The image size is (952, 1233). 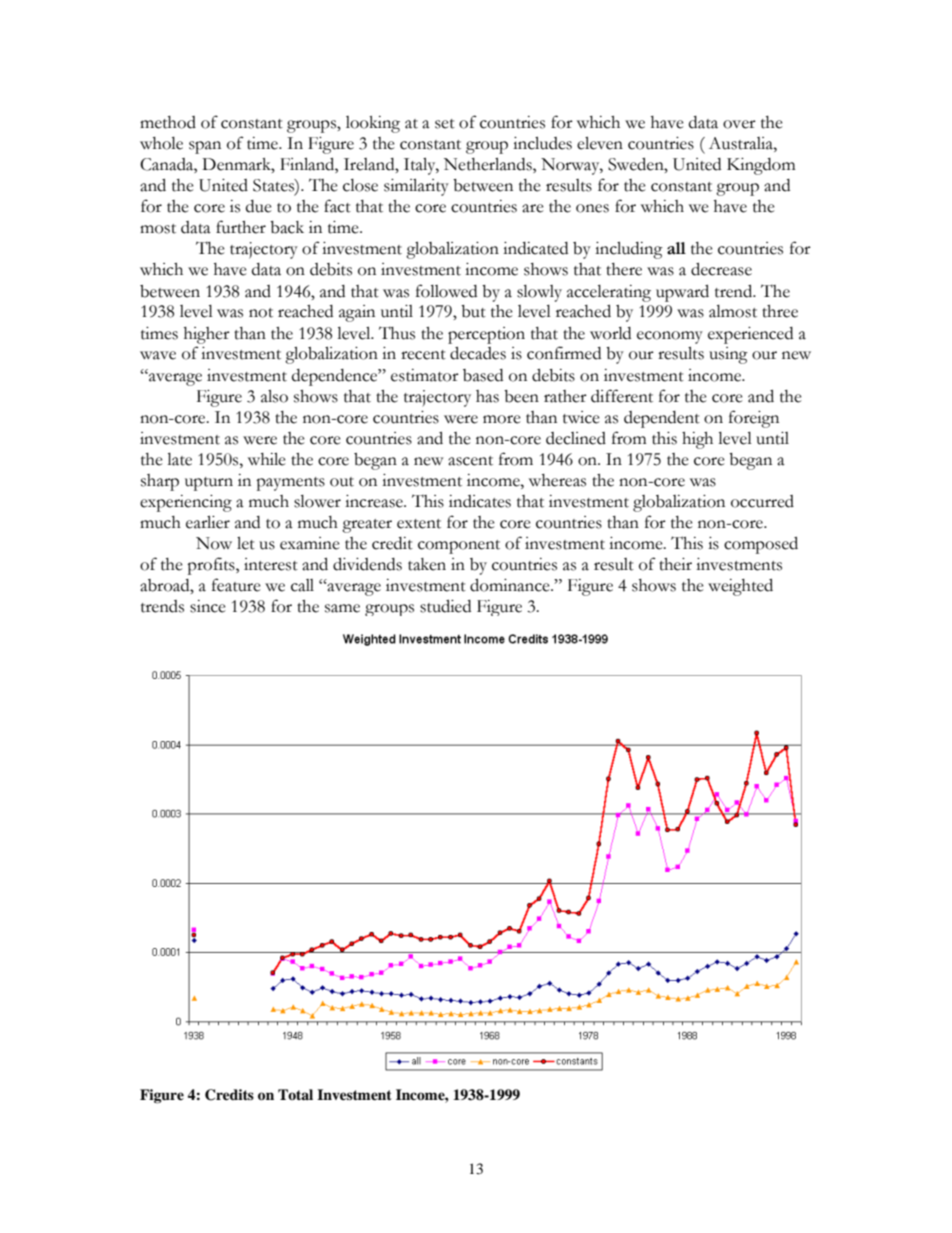 What do you see at coordinates (675, 564) in the page?
I see `their` at bounding box center [675, 564].
